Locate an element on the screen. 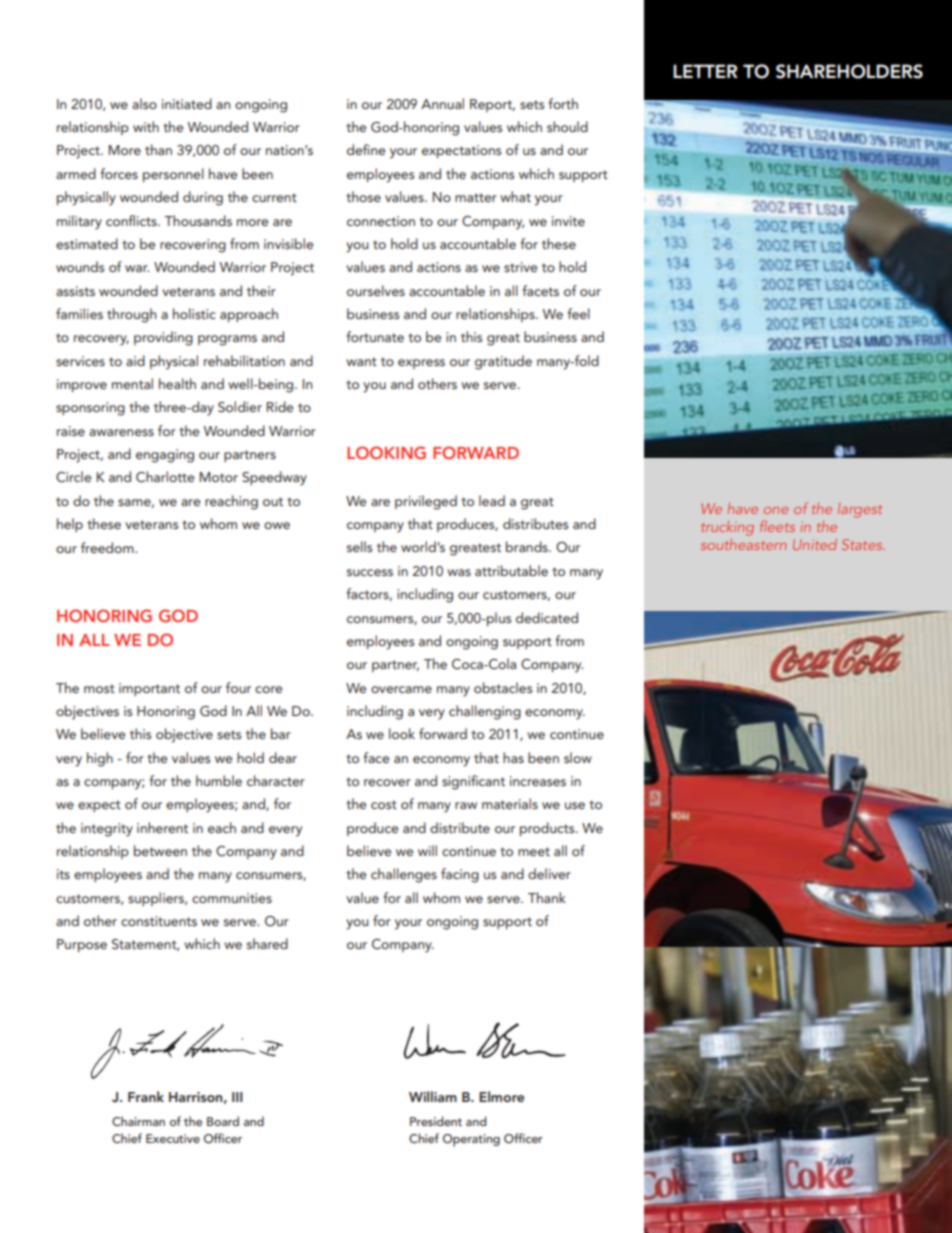 This screenshot has height=1233, width=952. also is located at coordinates (144, 103).
